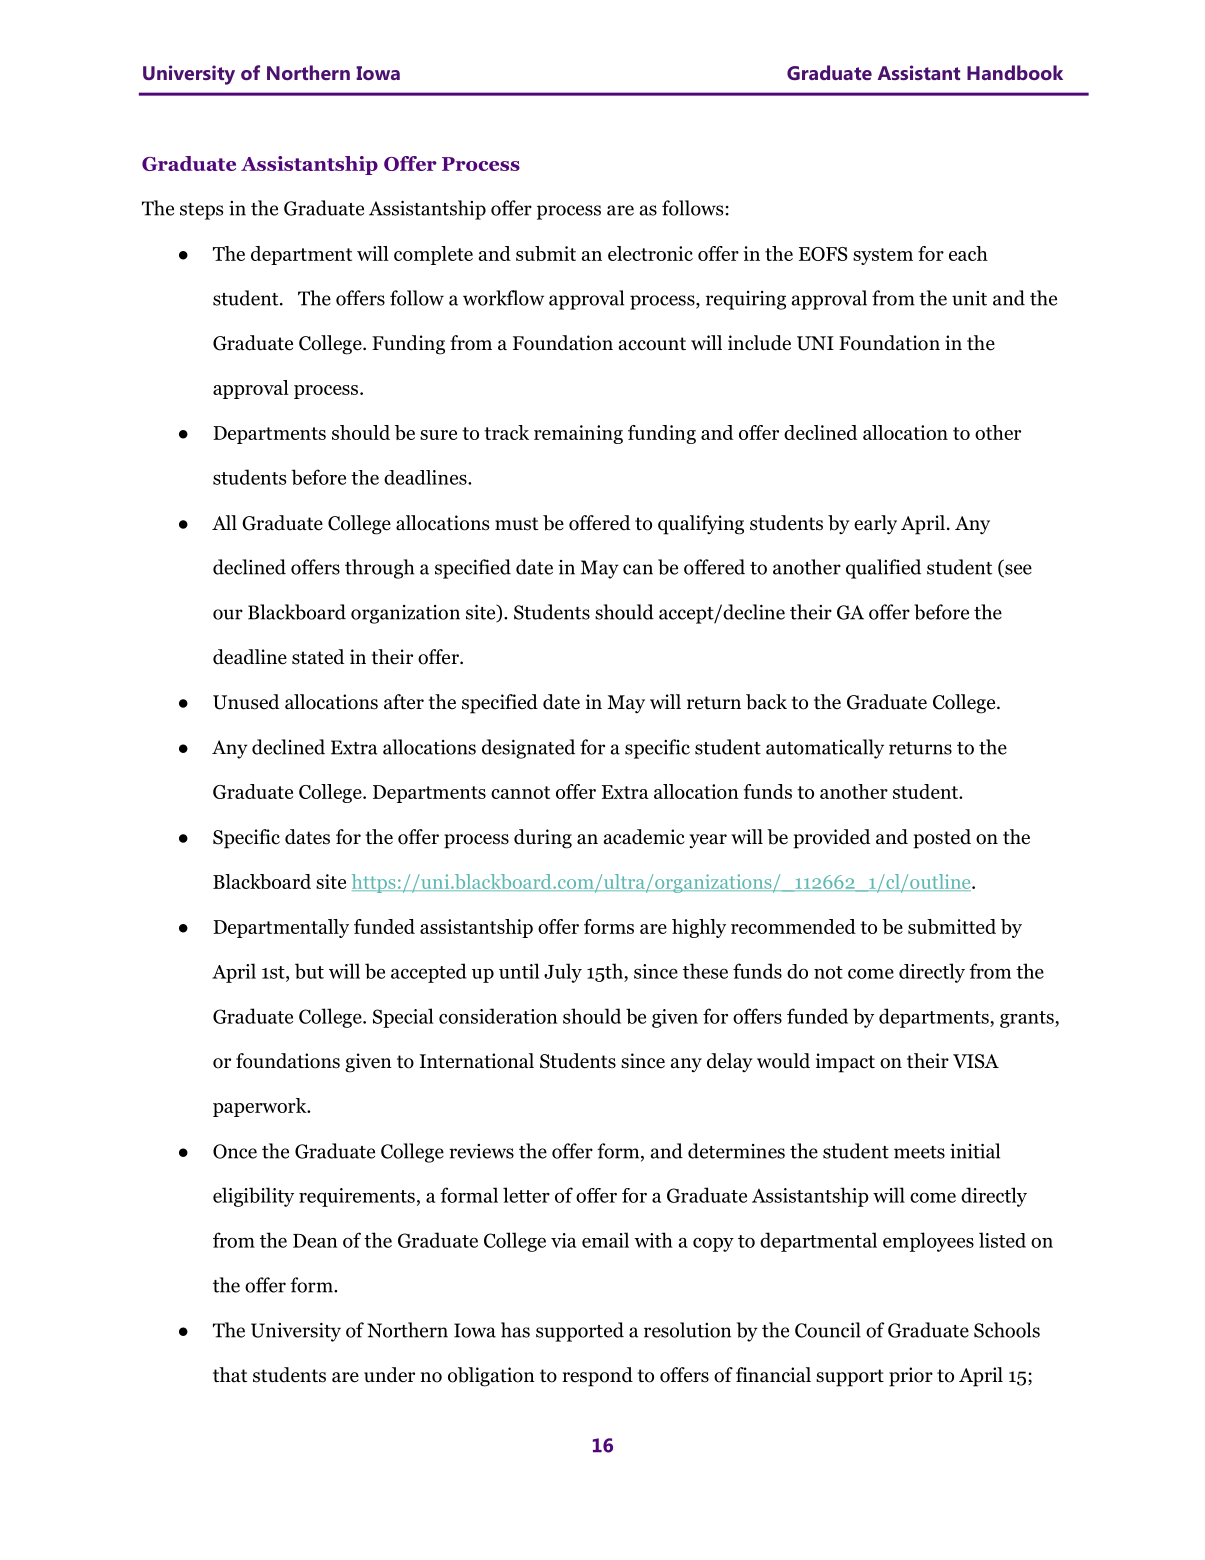  What do you see at coordinates (438, 435) in the image?
I see `sure` at bounding box center [438, 435].
